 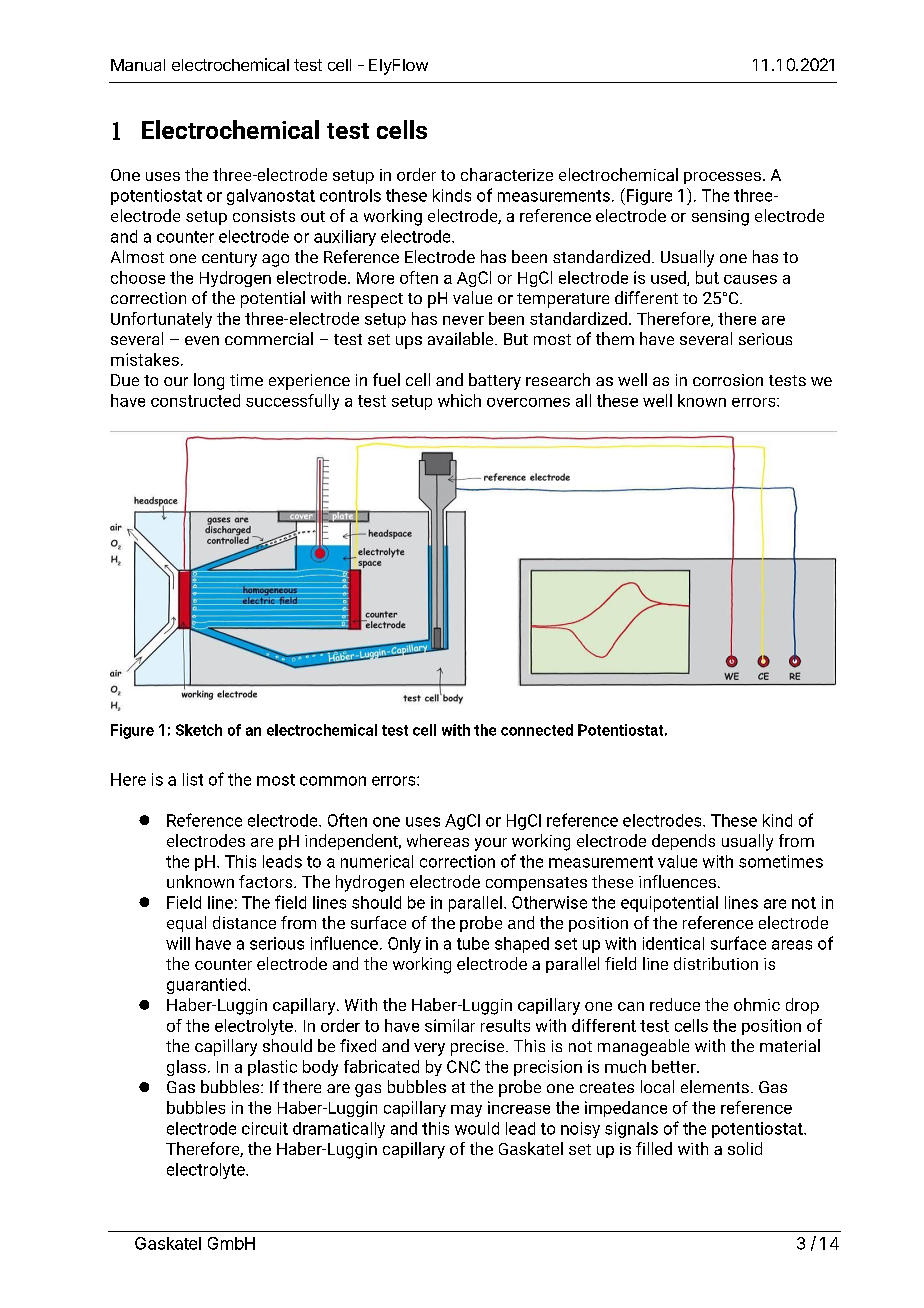 I want to click on corrosion, so click(x=728, y=380).
